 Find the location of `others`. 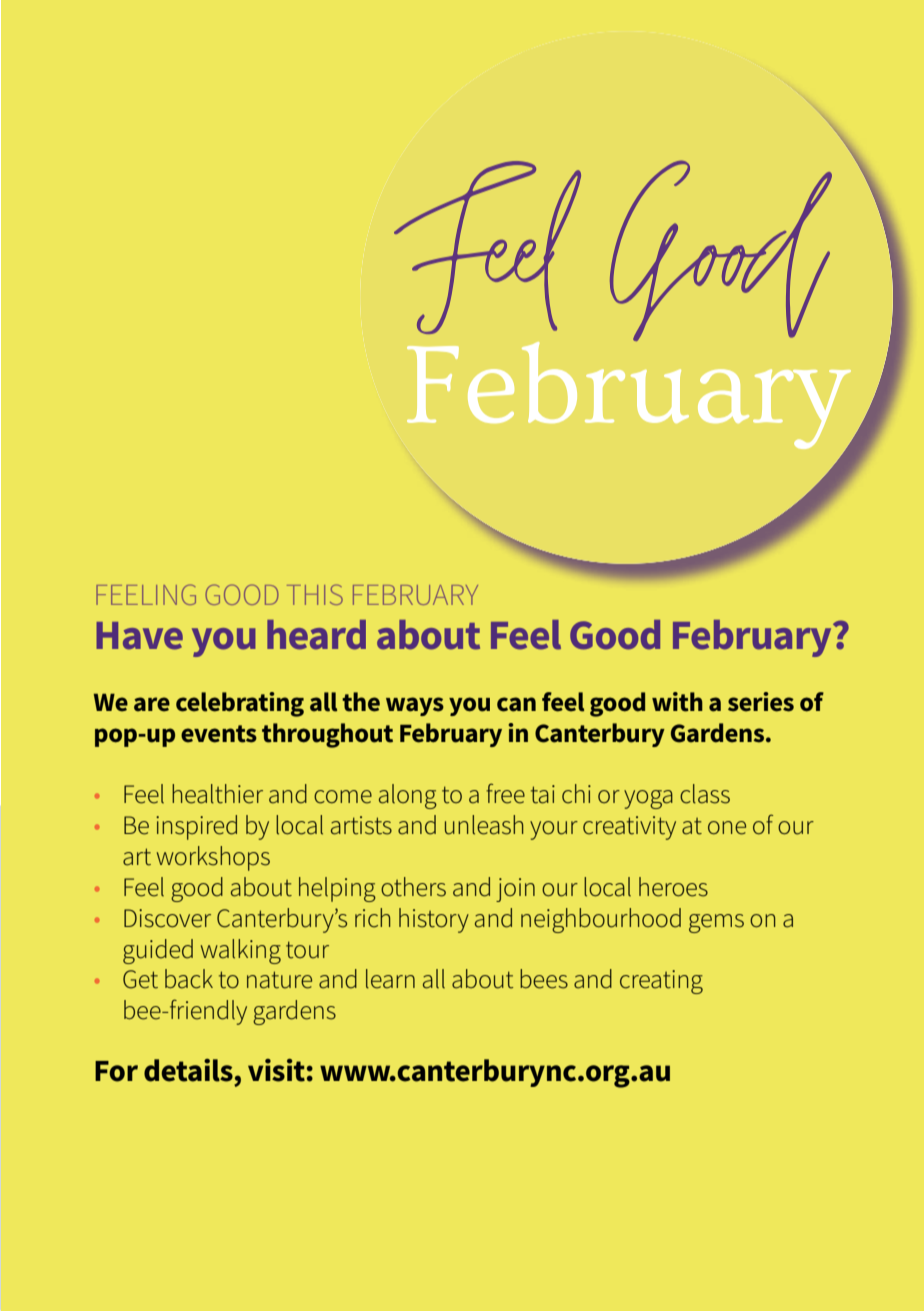

others is located at coordinates (413, 887).
